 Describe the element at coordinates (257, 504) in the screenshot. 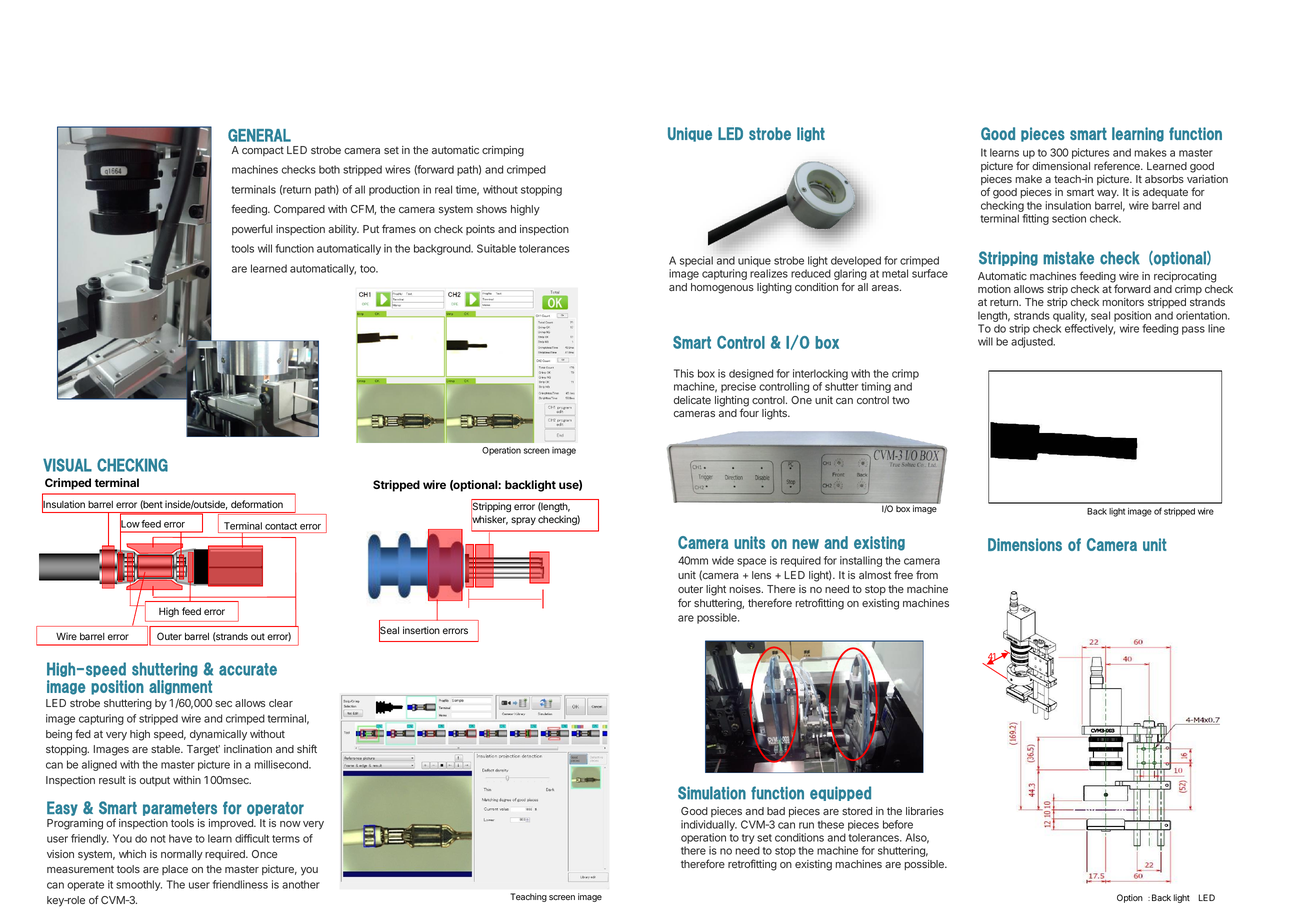

I see `deformation` at that location.
